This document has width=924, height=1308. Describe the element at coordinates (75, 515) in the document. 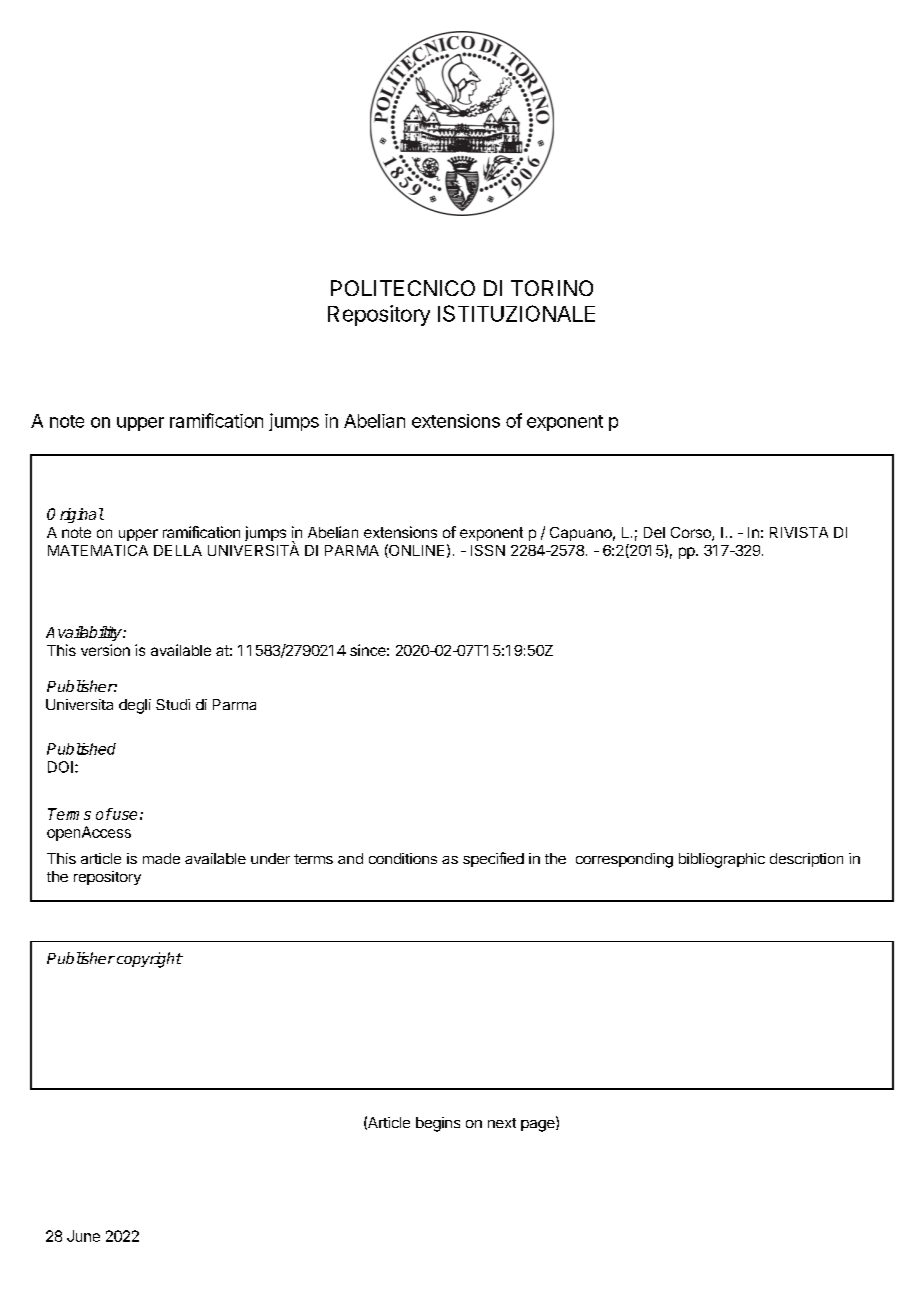

I see `Original` at that location.
